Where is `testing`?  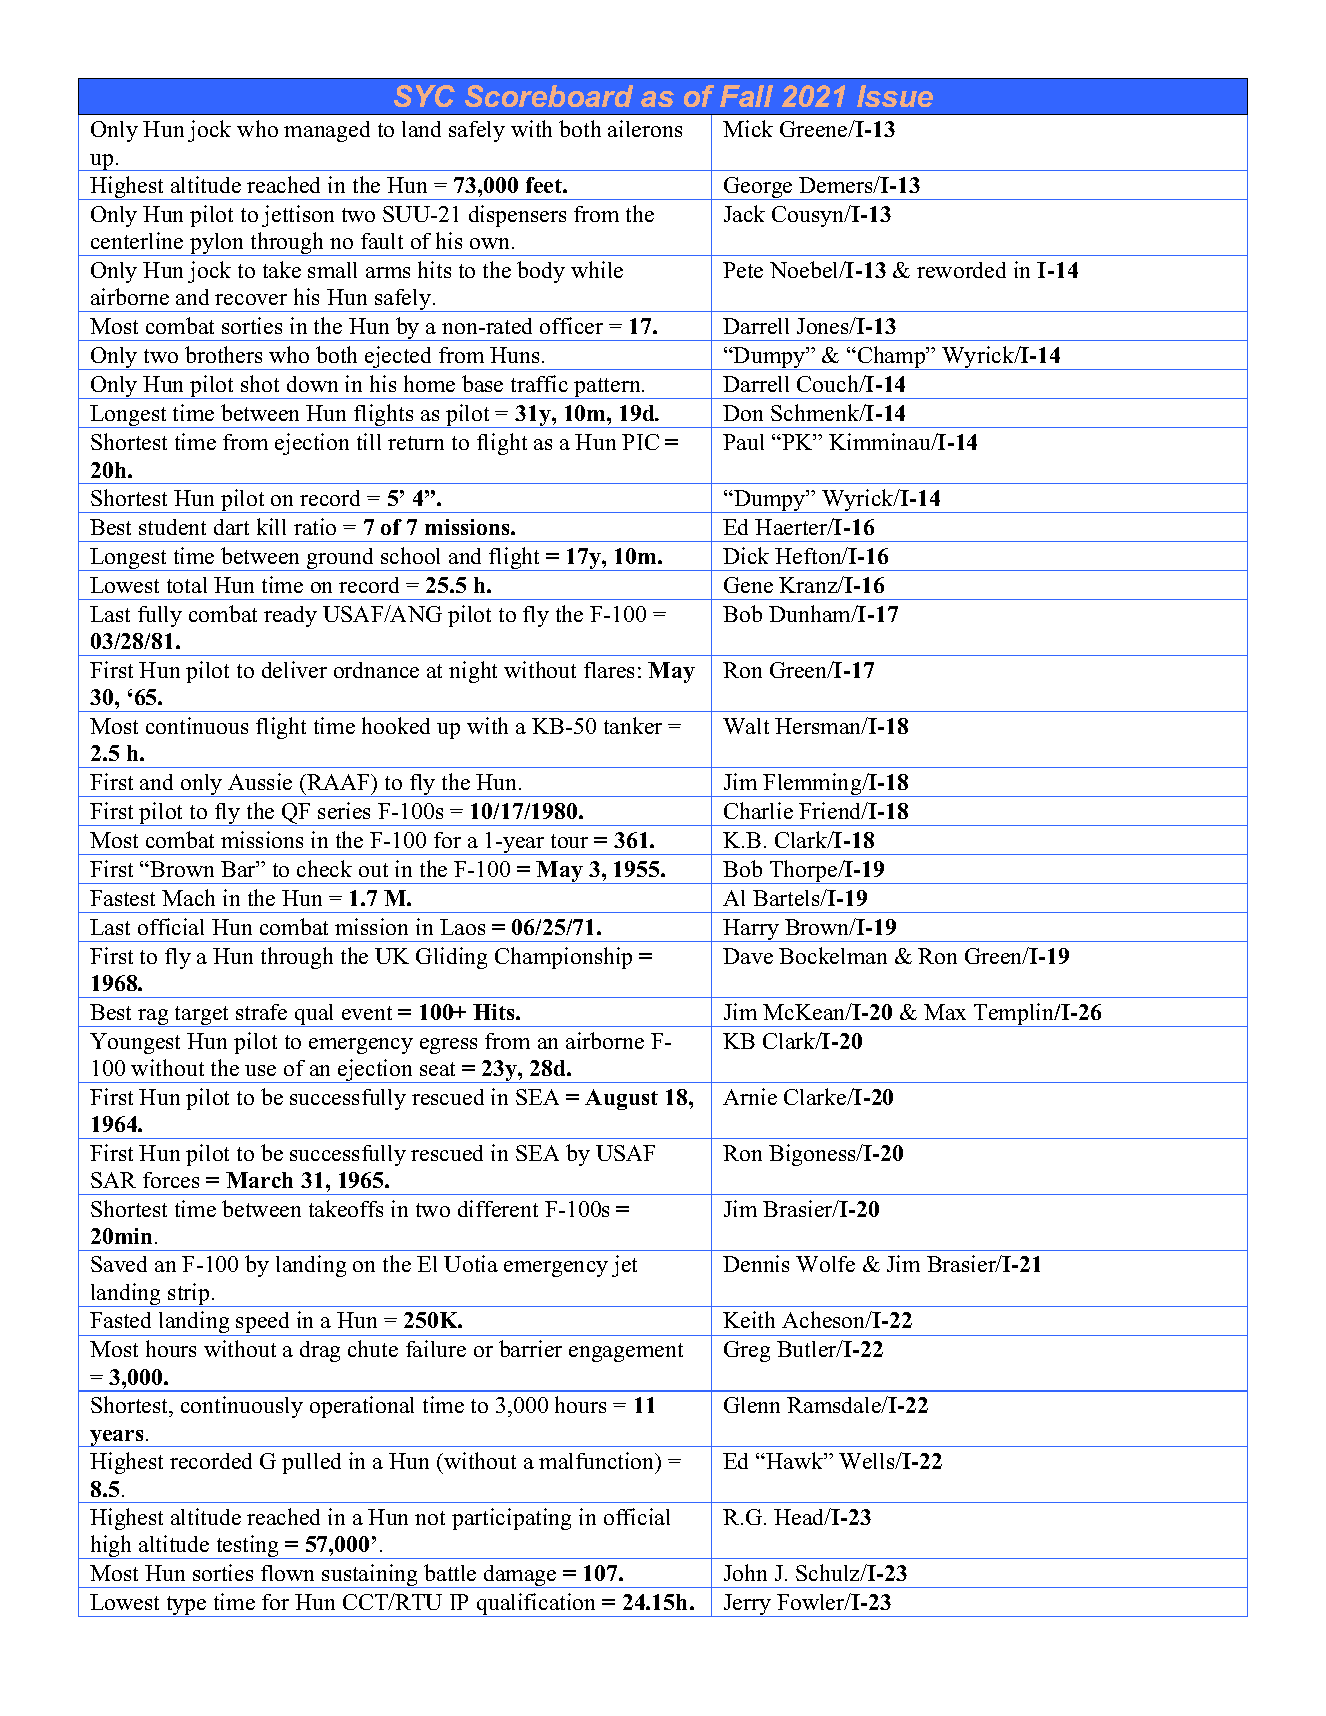 testing is located at coordinates (248, 1547).
